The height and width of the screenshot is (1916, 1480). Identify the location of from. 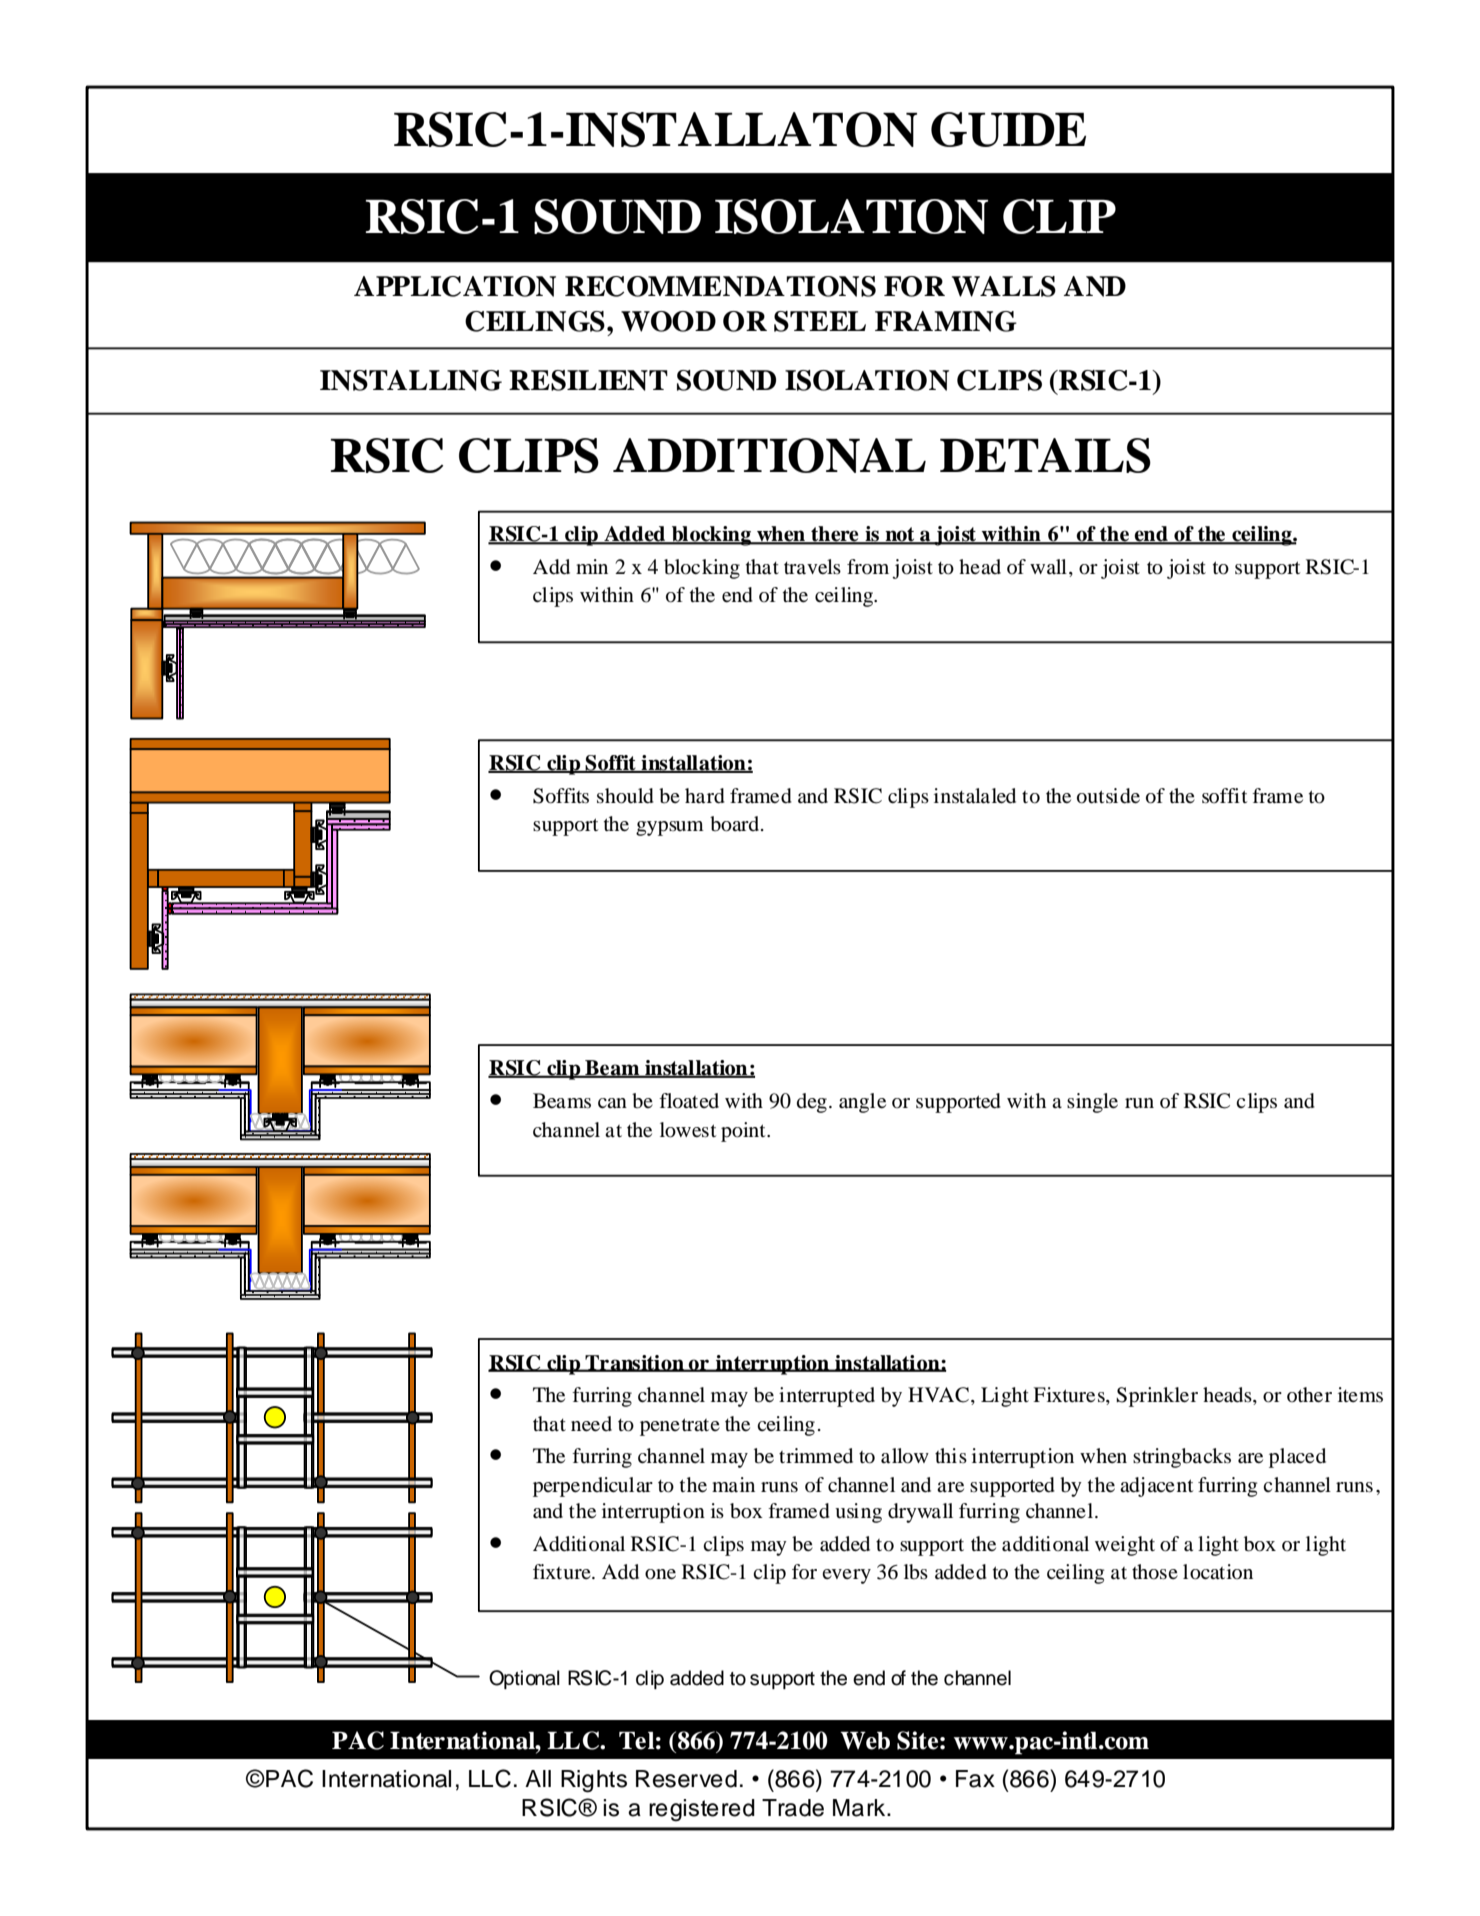
(868, 566).
